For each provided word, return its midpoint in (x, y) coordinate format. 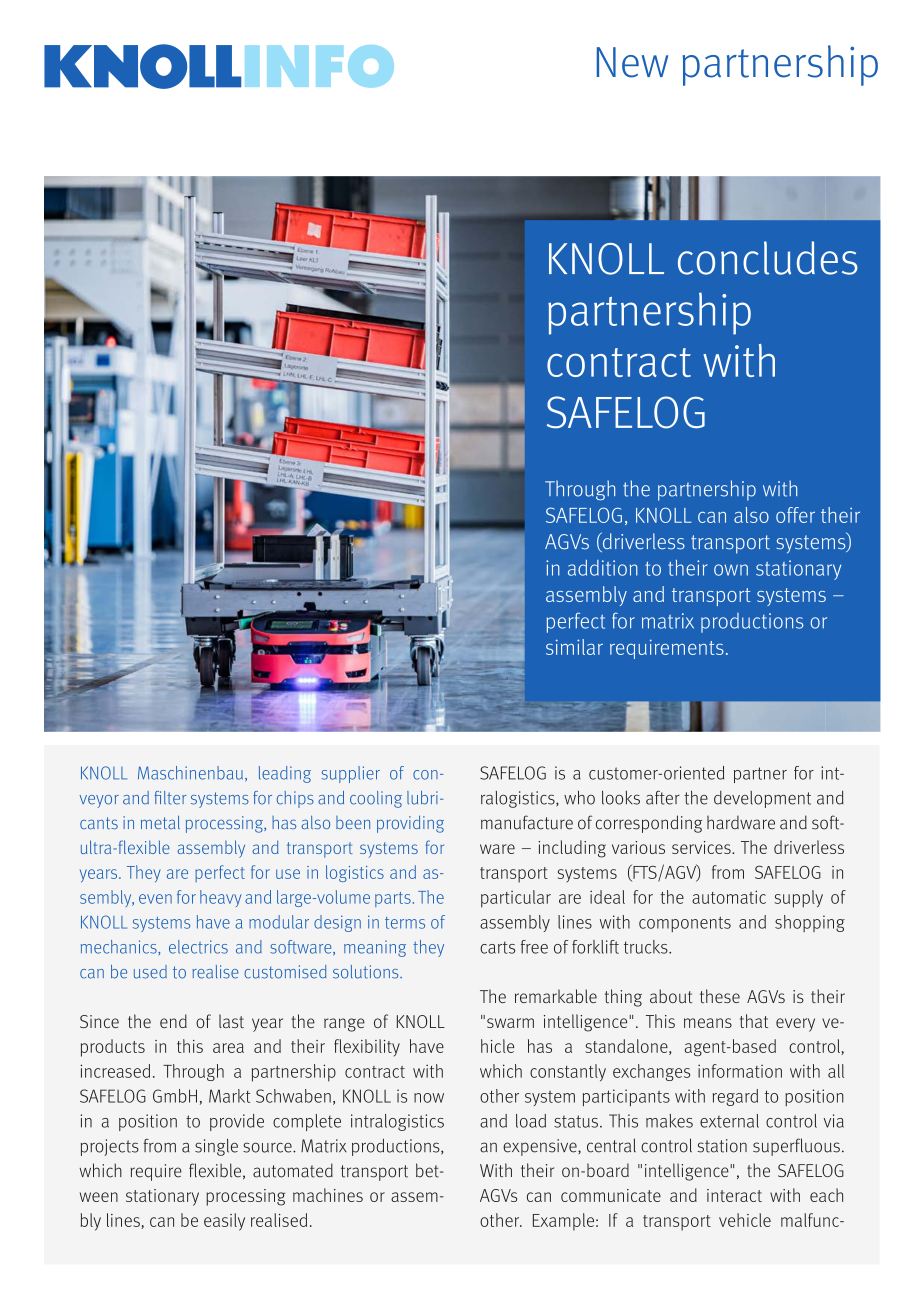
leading (285, 774)
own (731, 570)
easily (224, 1222)
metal (160, 822)
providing (410, 824)
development (762, 799)
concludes (768, 258)
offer (795, 515)
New (632, 62)
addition (603, 568)
